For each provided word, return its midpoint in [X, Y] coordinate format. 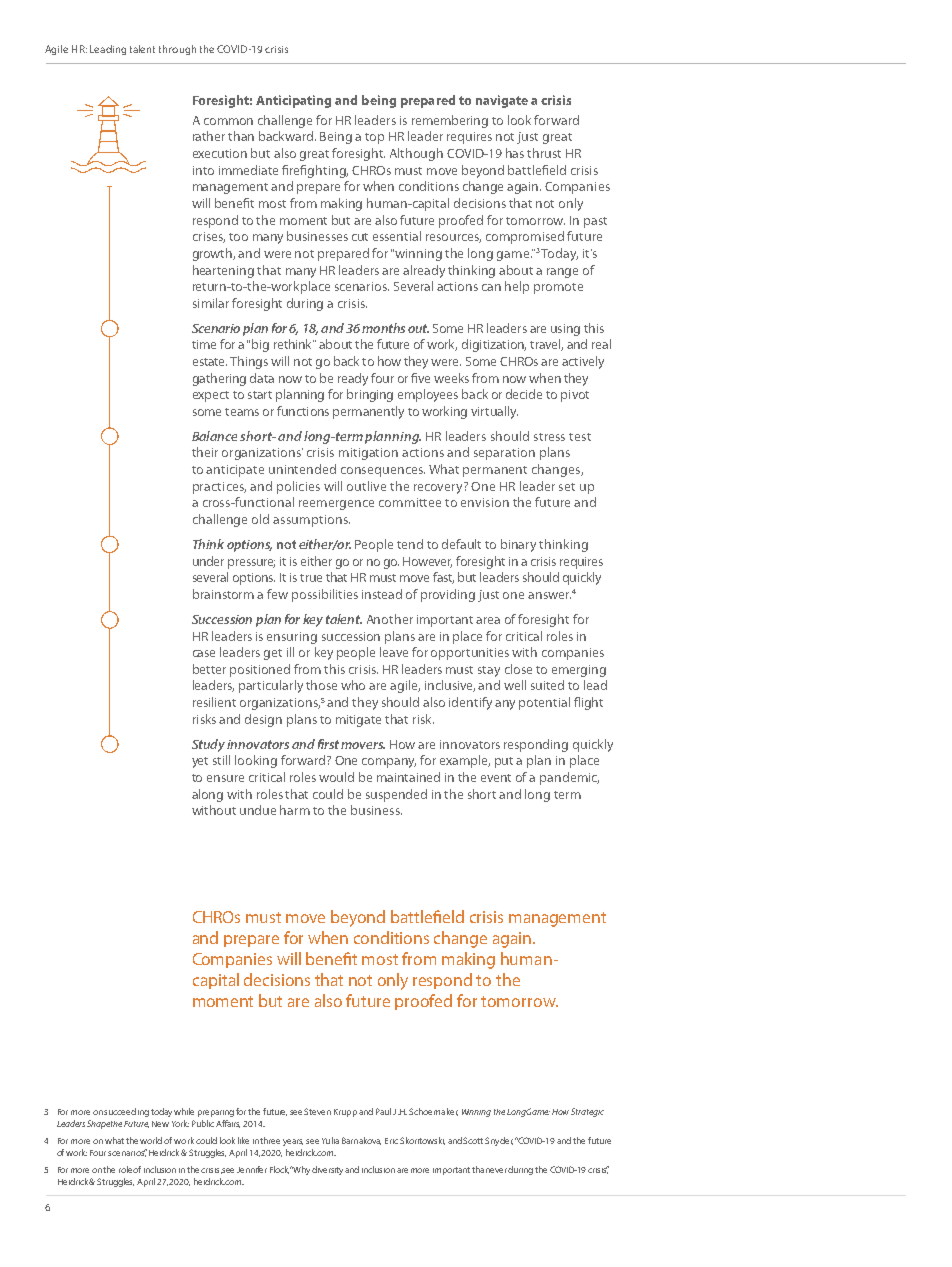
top [374, 138]
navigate [502, 101]
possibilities [325, 595]
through [177, 50]
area [488, 620]
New [160, 1124]
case [204, 653]
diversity [329, 1170]
